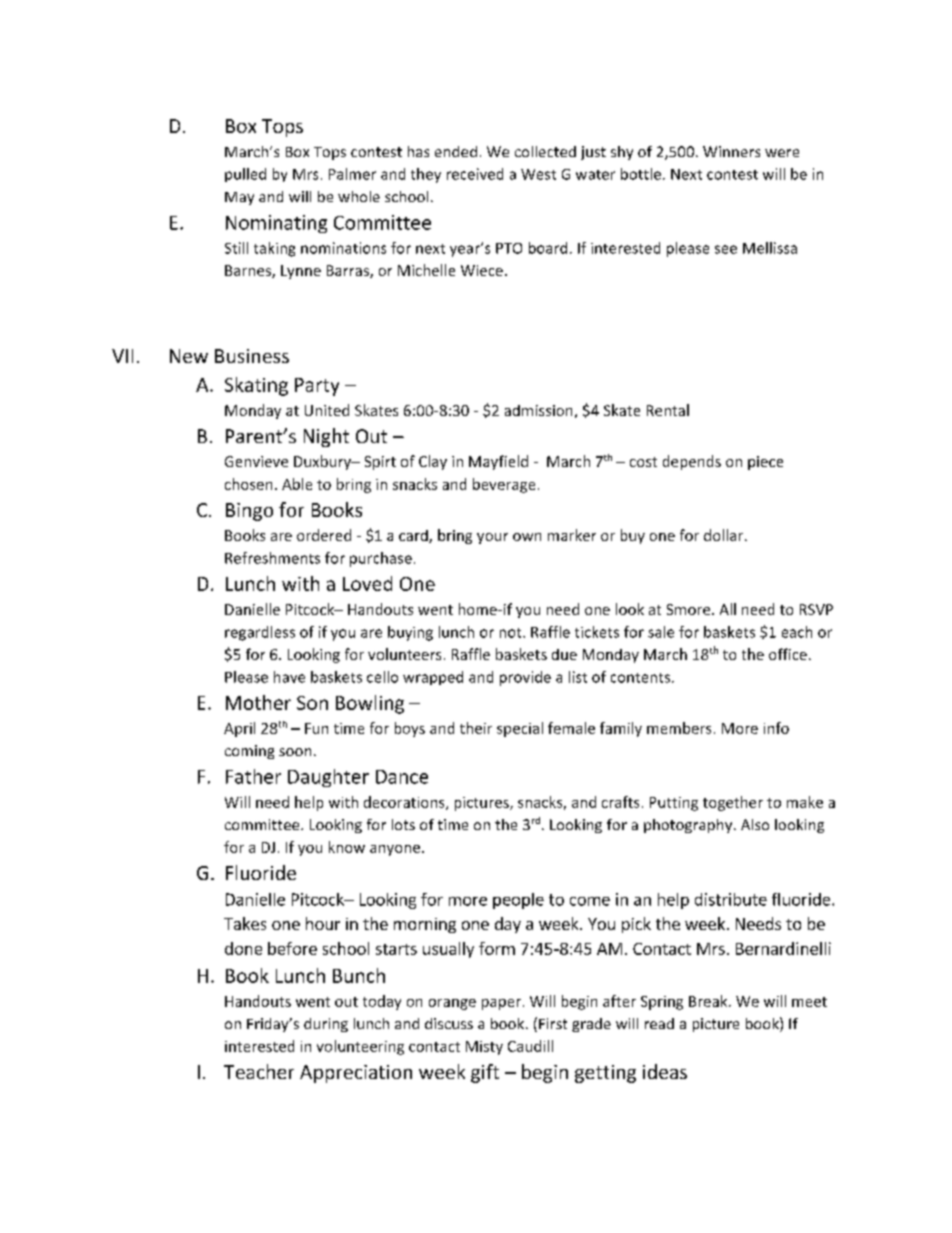  What do you see at coordinates (248, 484) in the document?
I see `chosen` at bounding box center [248, 484].
